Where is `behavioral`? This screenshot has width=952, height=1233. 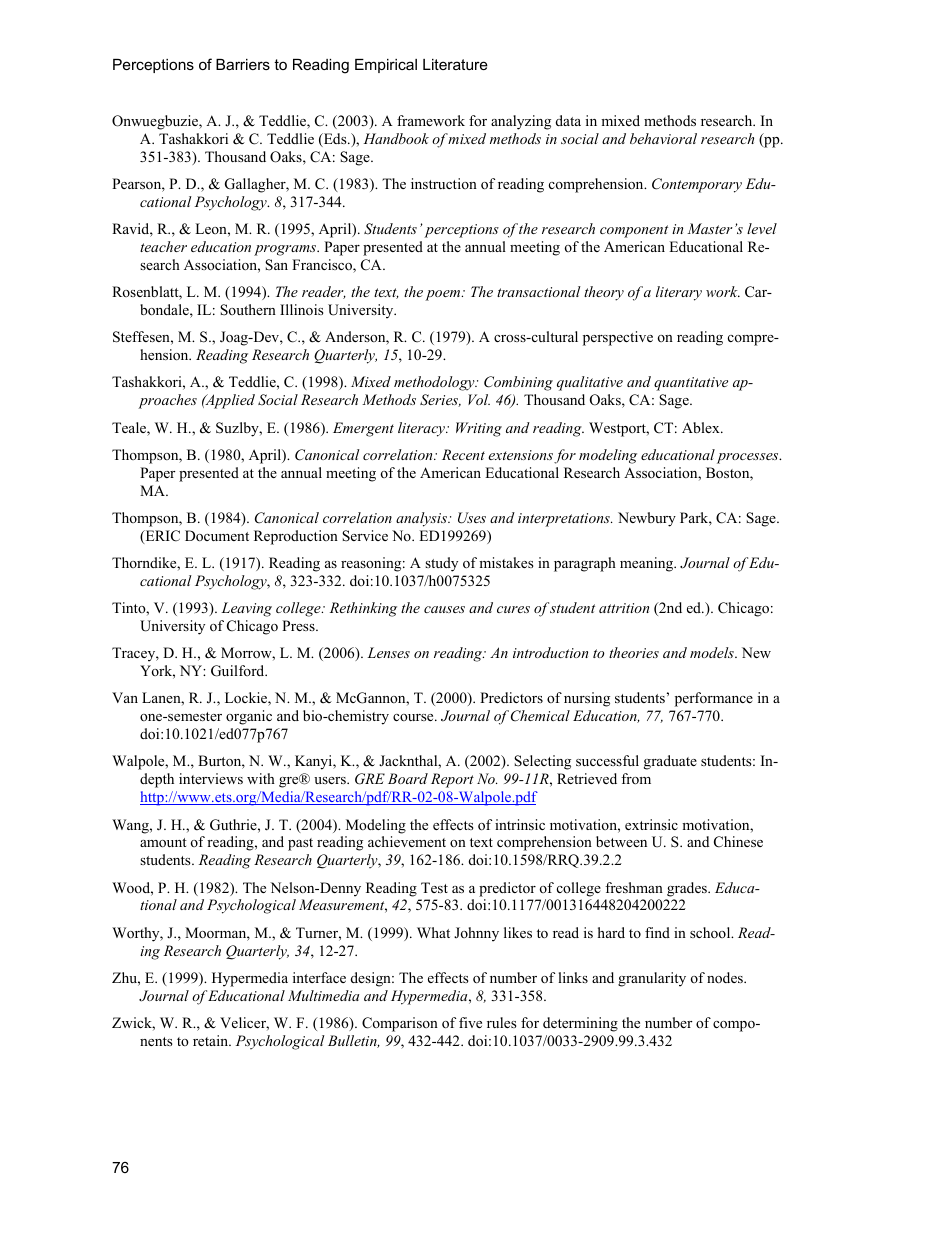
behavioral is located at coordinates (663, 138).
